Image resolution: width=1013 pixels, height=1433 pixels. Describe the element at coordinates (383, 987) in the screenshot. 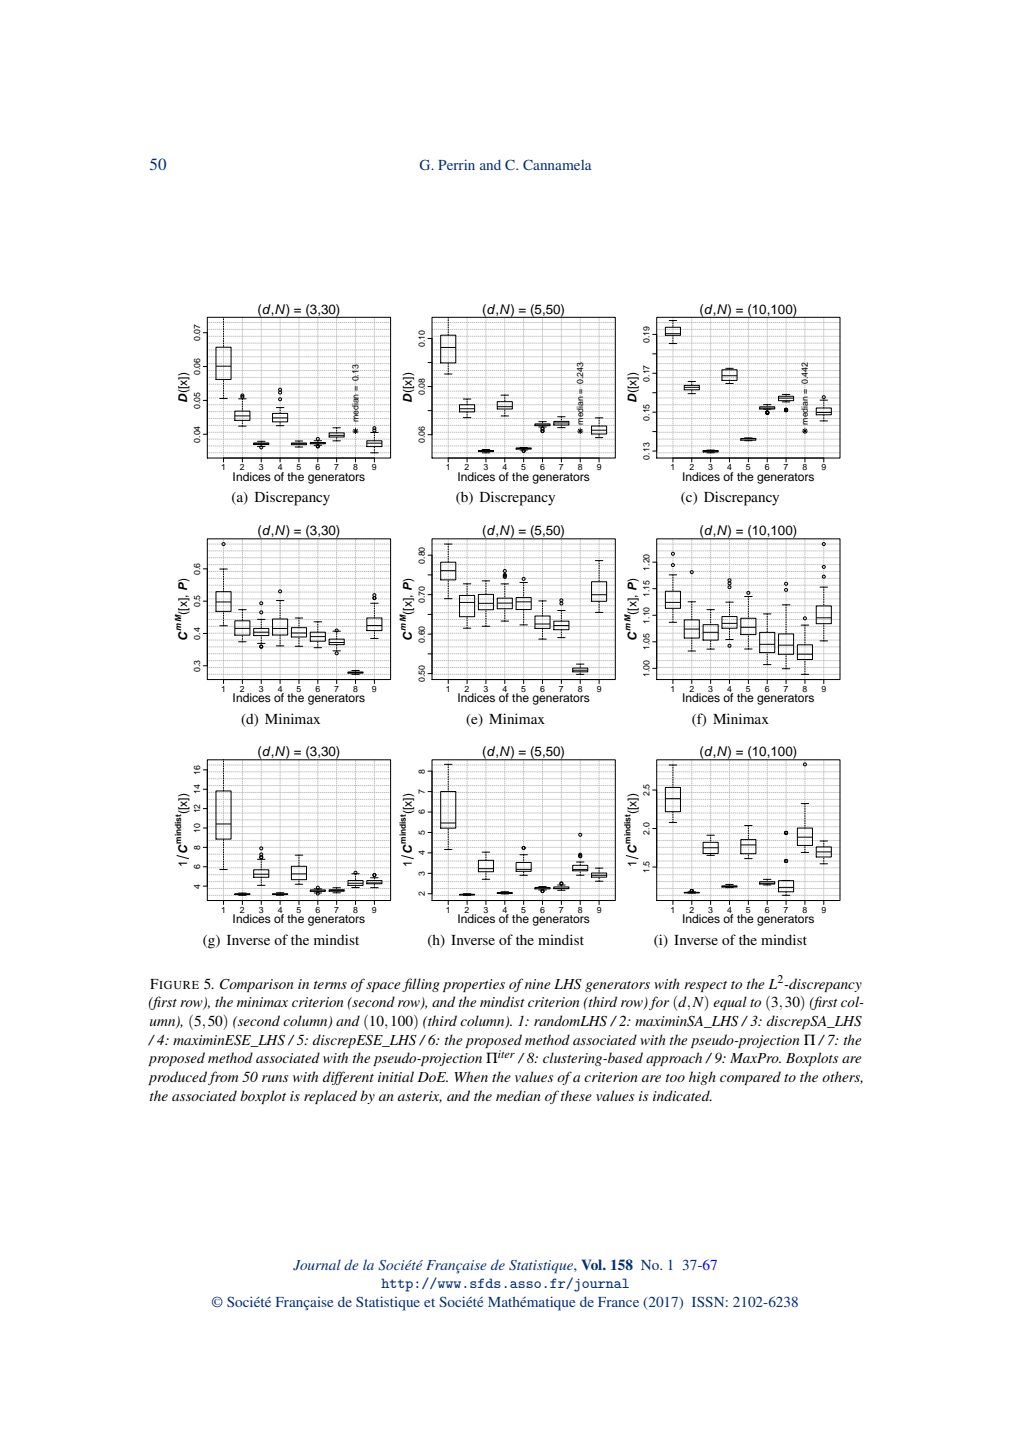

I see `space` at that location.
